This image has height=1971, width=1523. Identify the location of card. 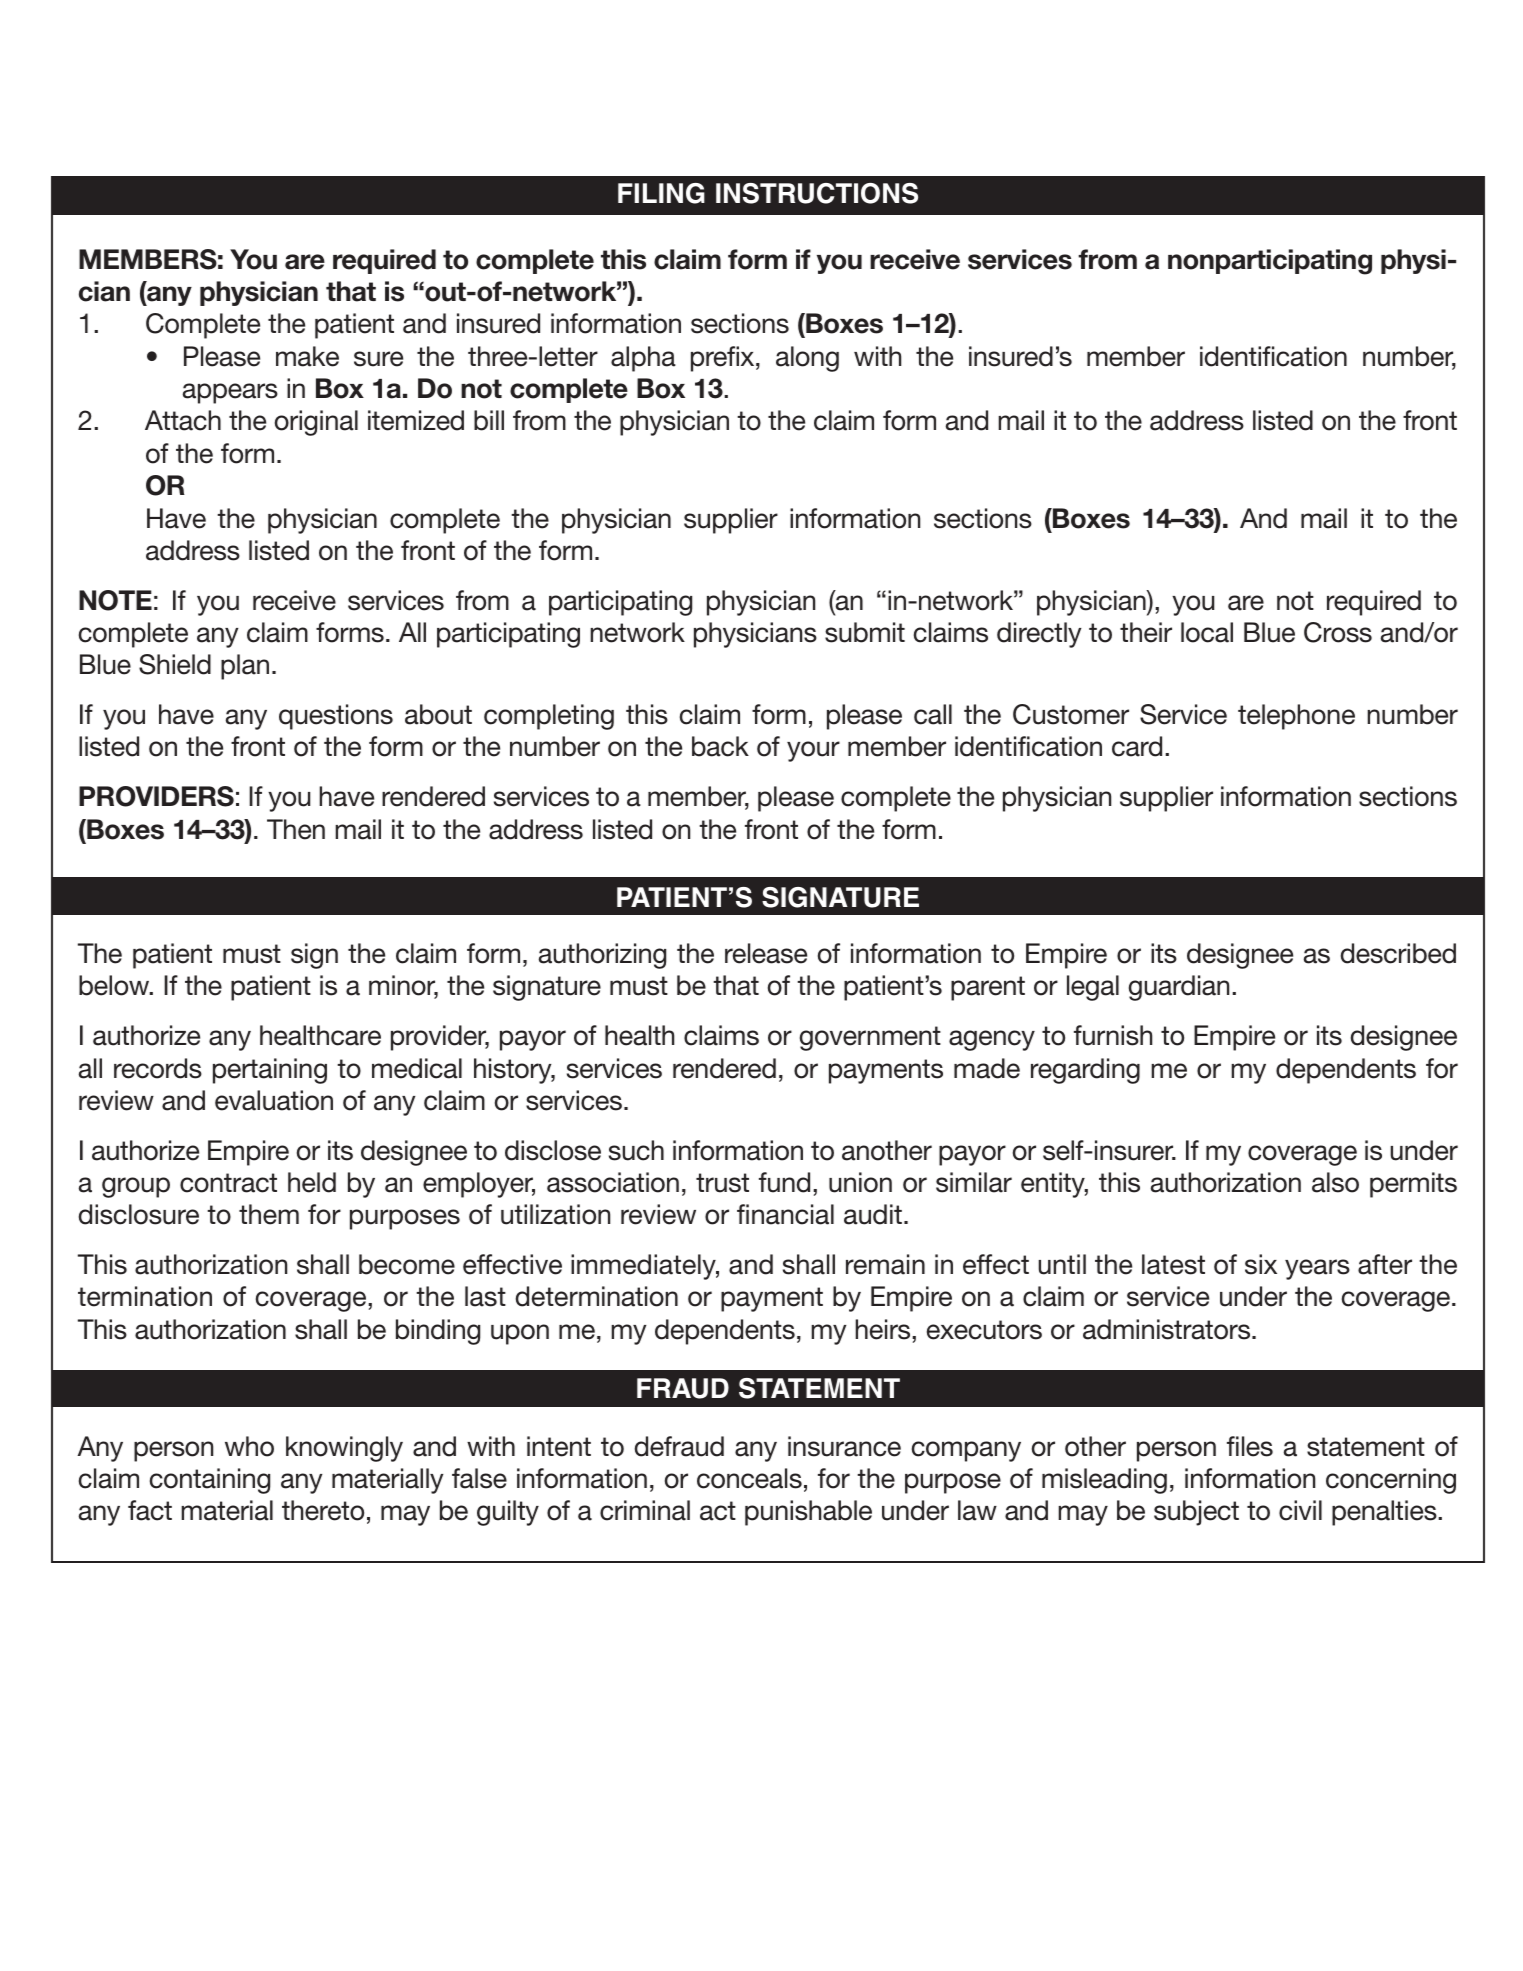
(1137, 746).
